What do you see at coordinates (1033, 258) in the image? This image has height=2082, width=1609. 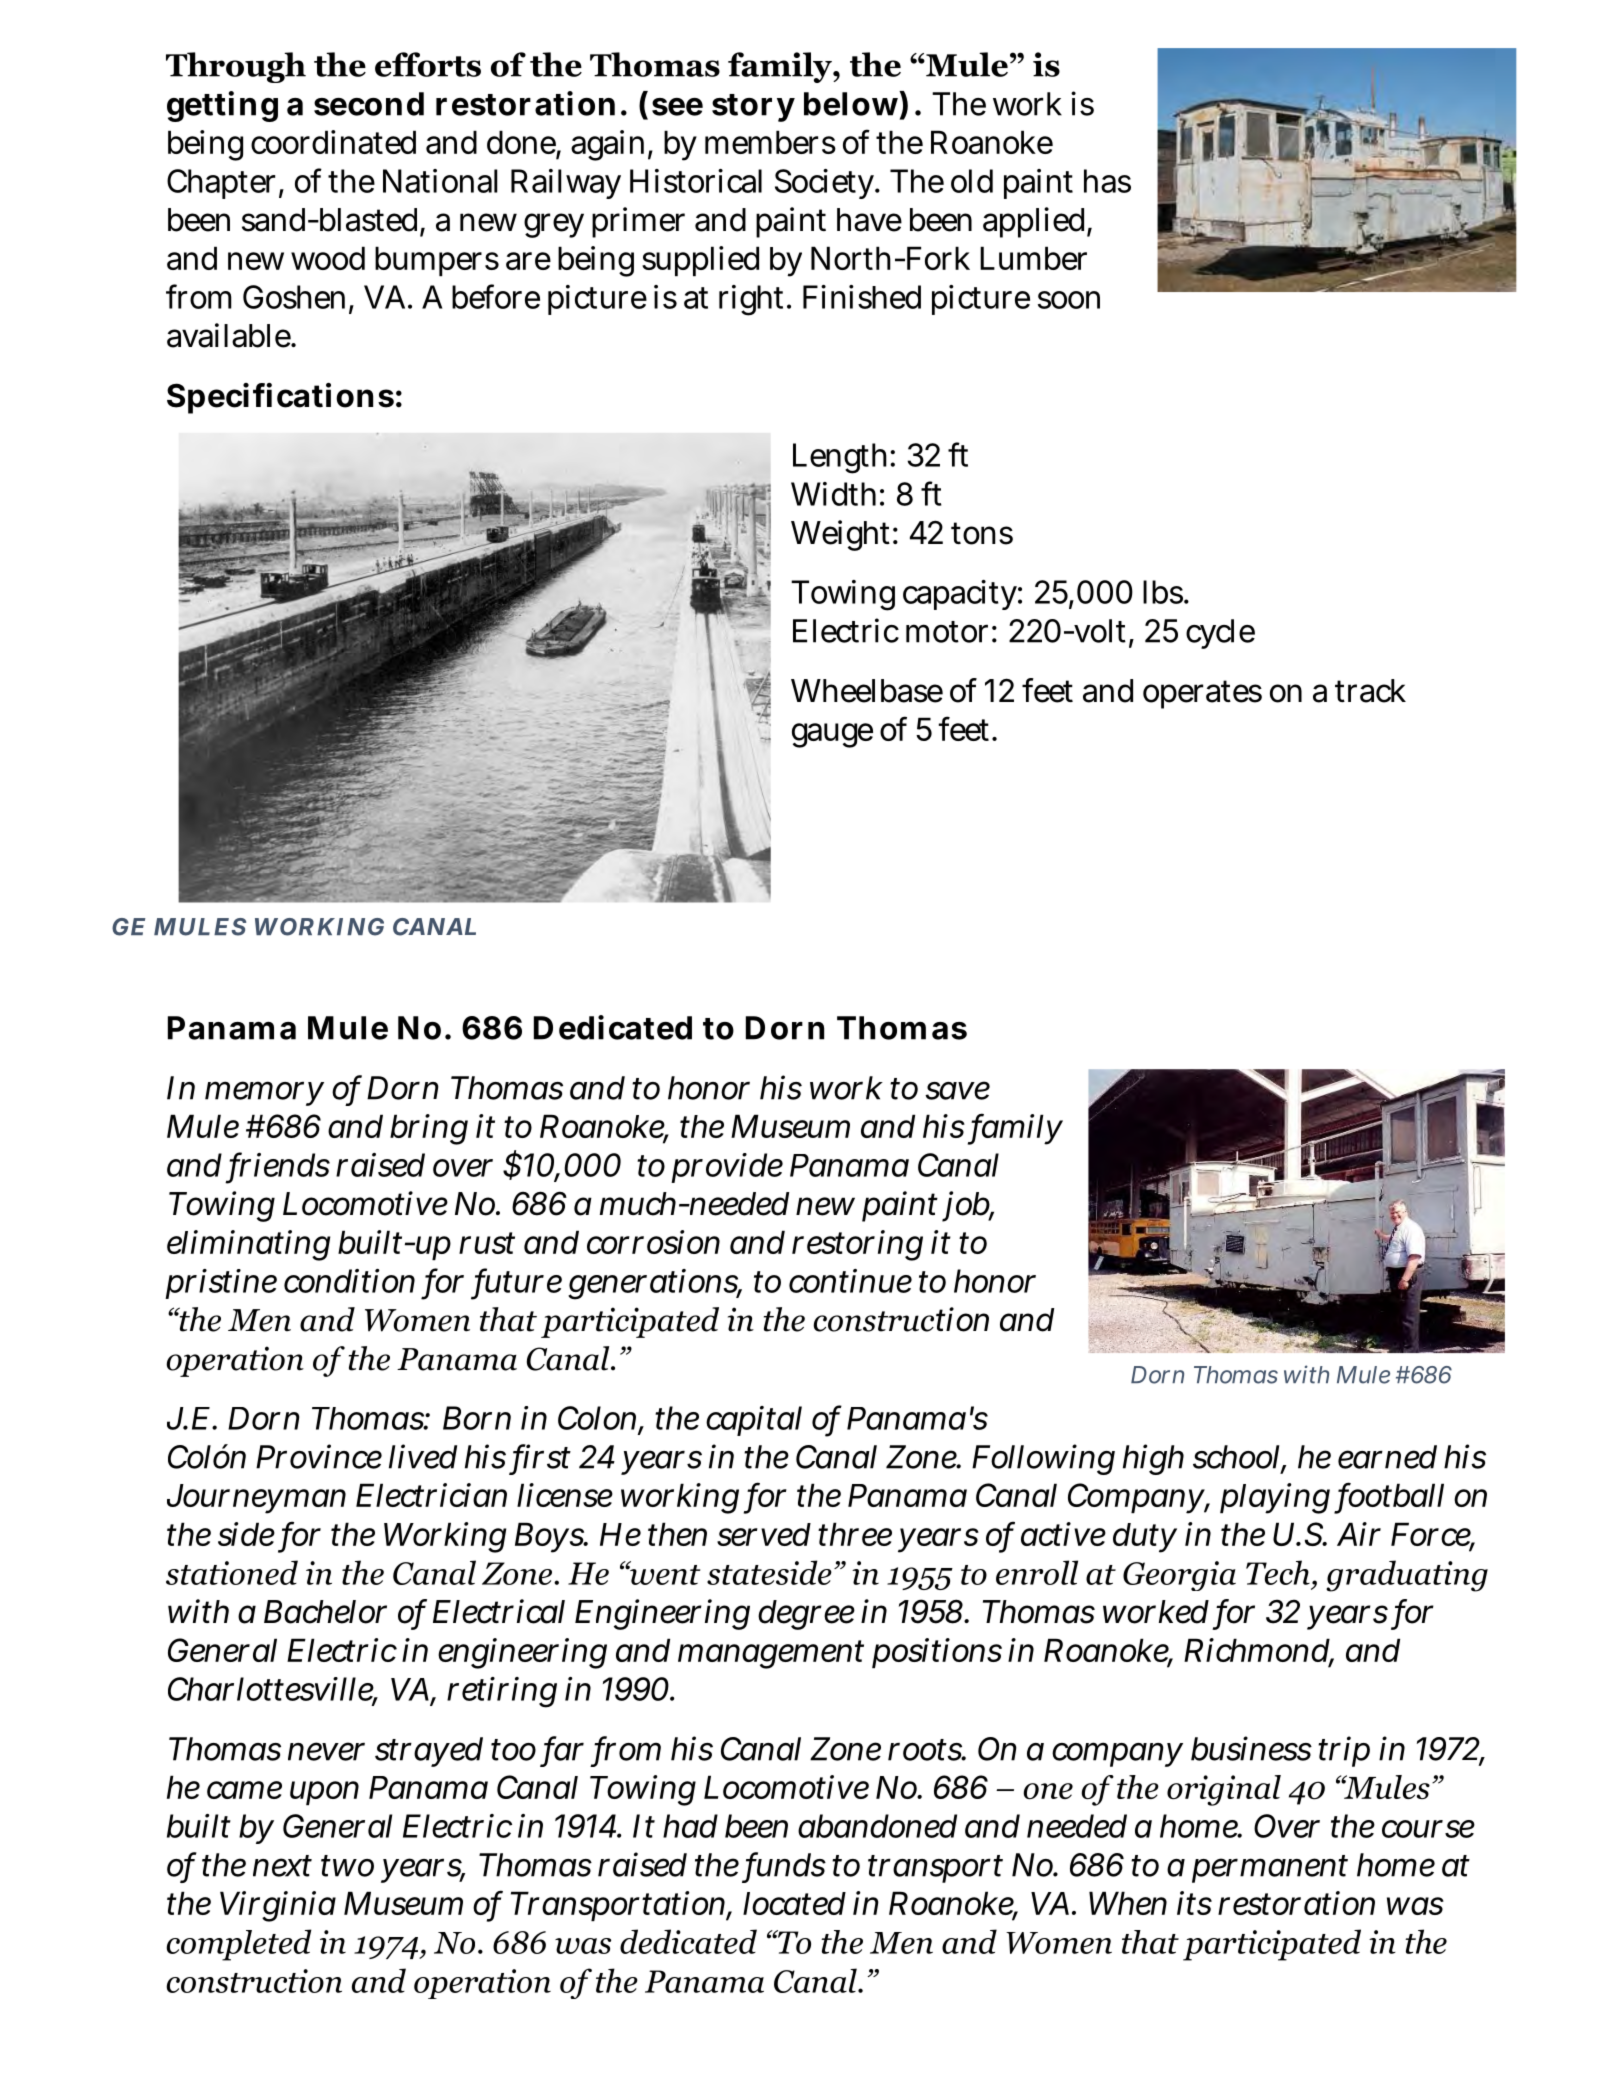 I see `Lumber` at bounding box center [1033, 258].
